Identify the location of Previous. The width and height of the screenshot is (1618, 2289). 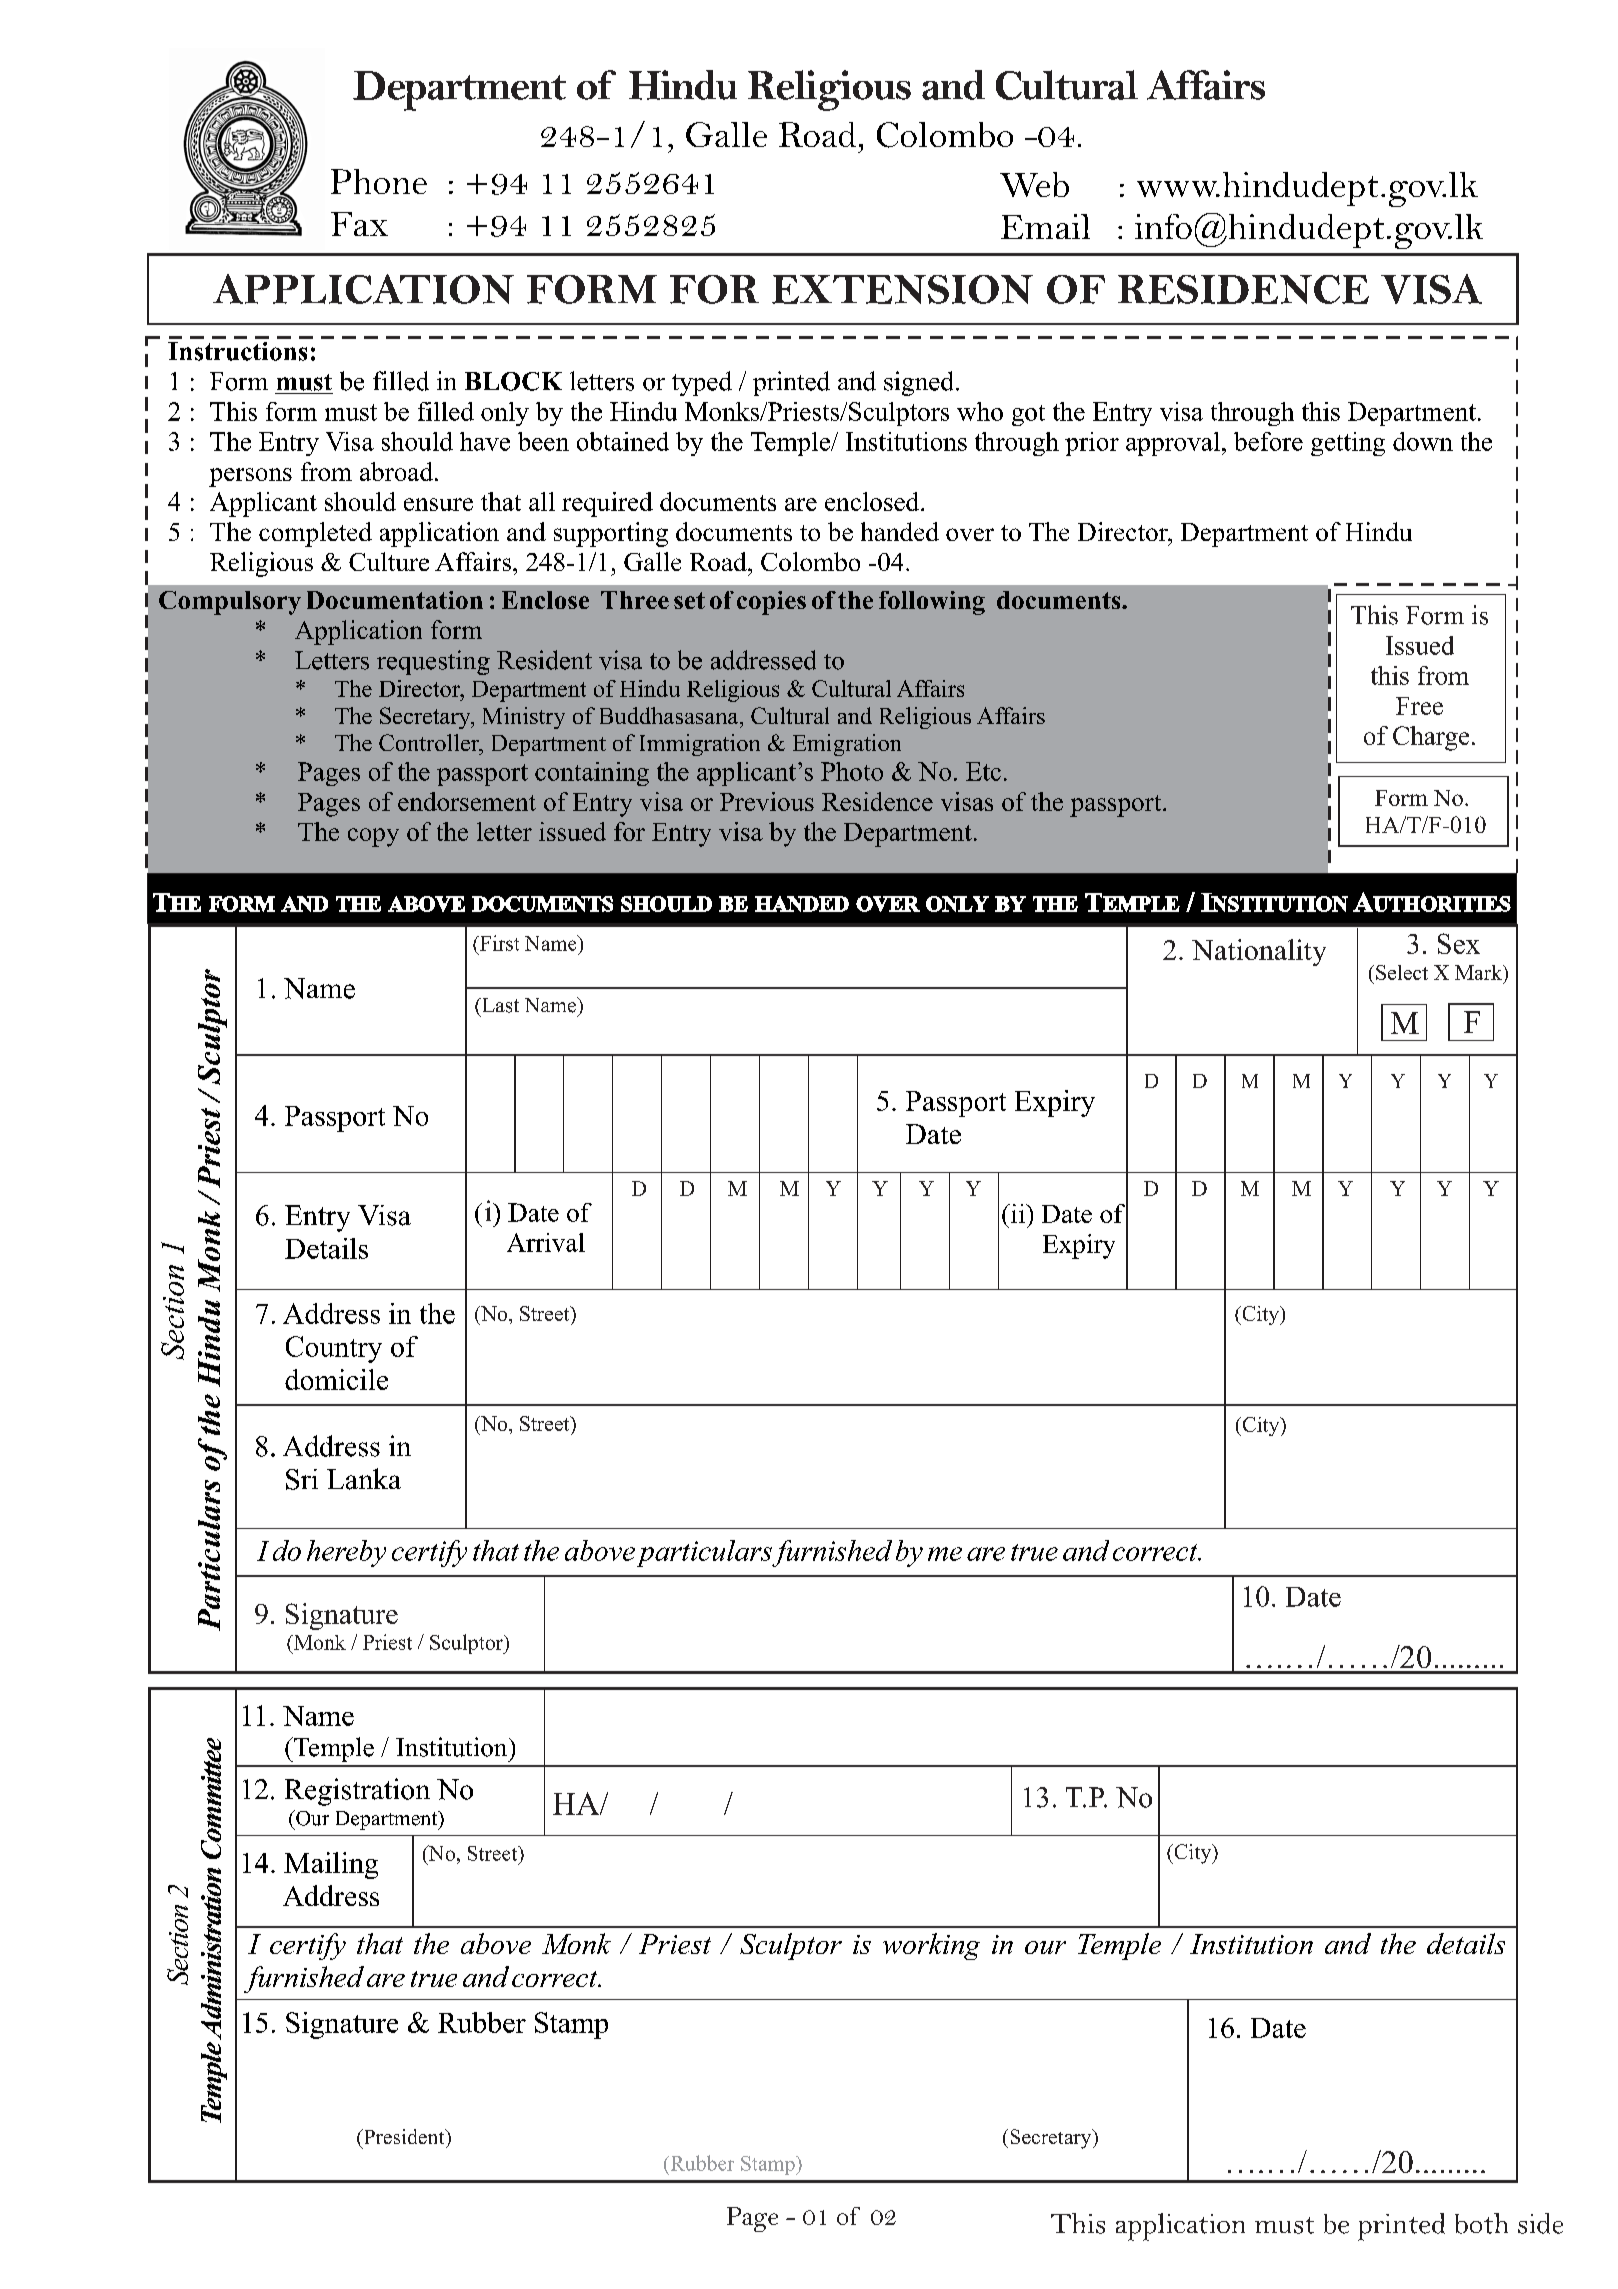
(767, 801).
